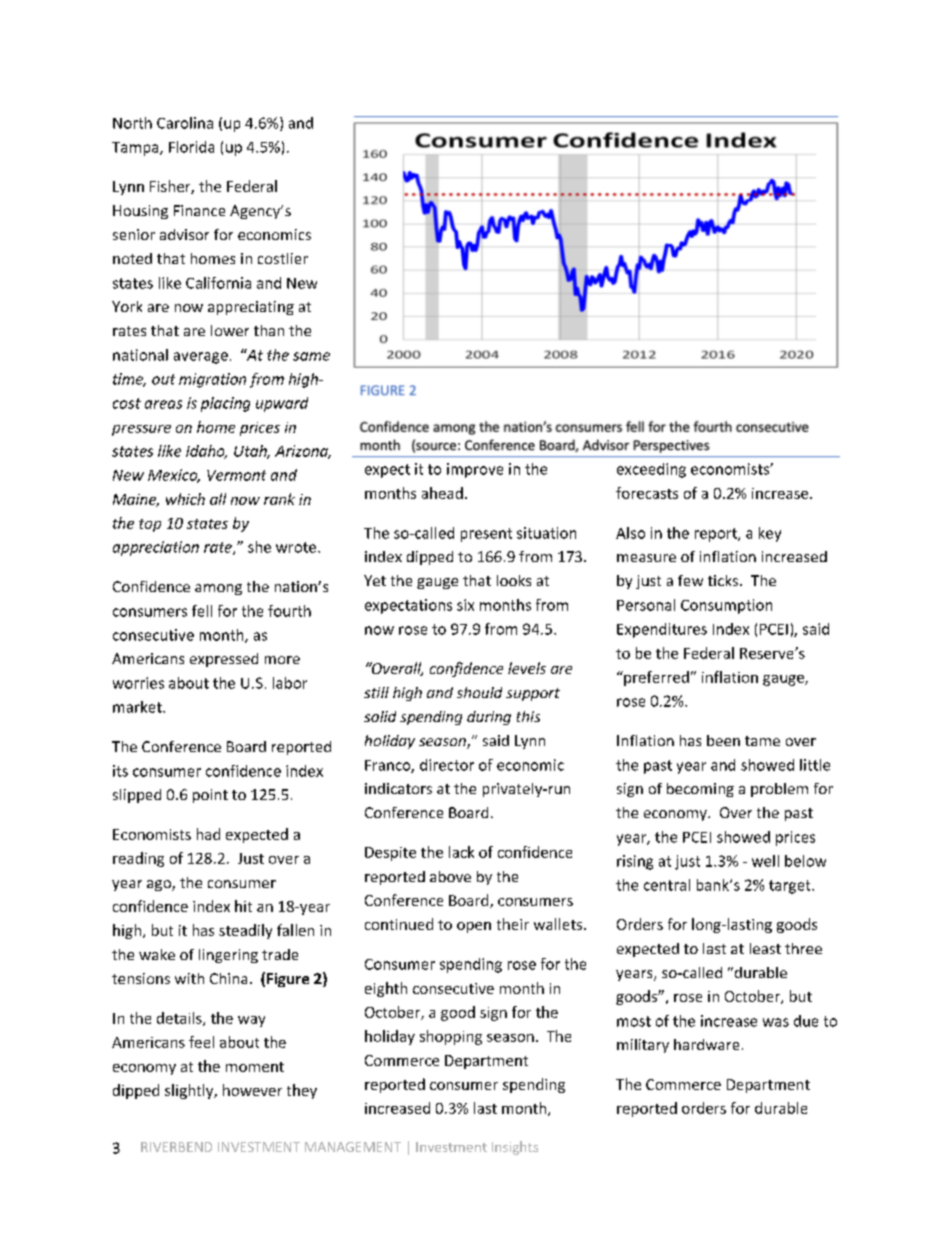  What do you see at coordinates (191, 147) in the document?
I see `Florida` at bounding box center [191, 147].
